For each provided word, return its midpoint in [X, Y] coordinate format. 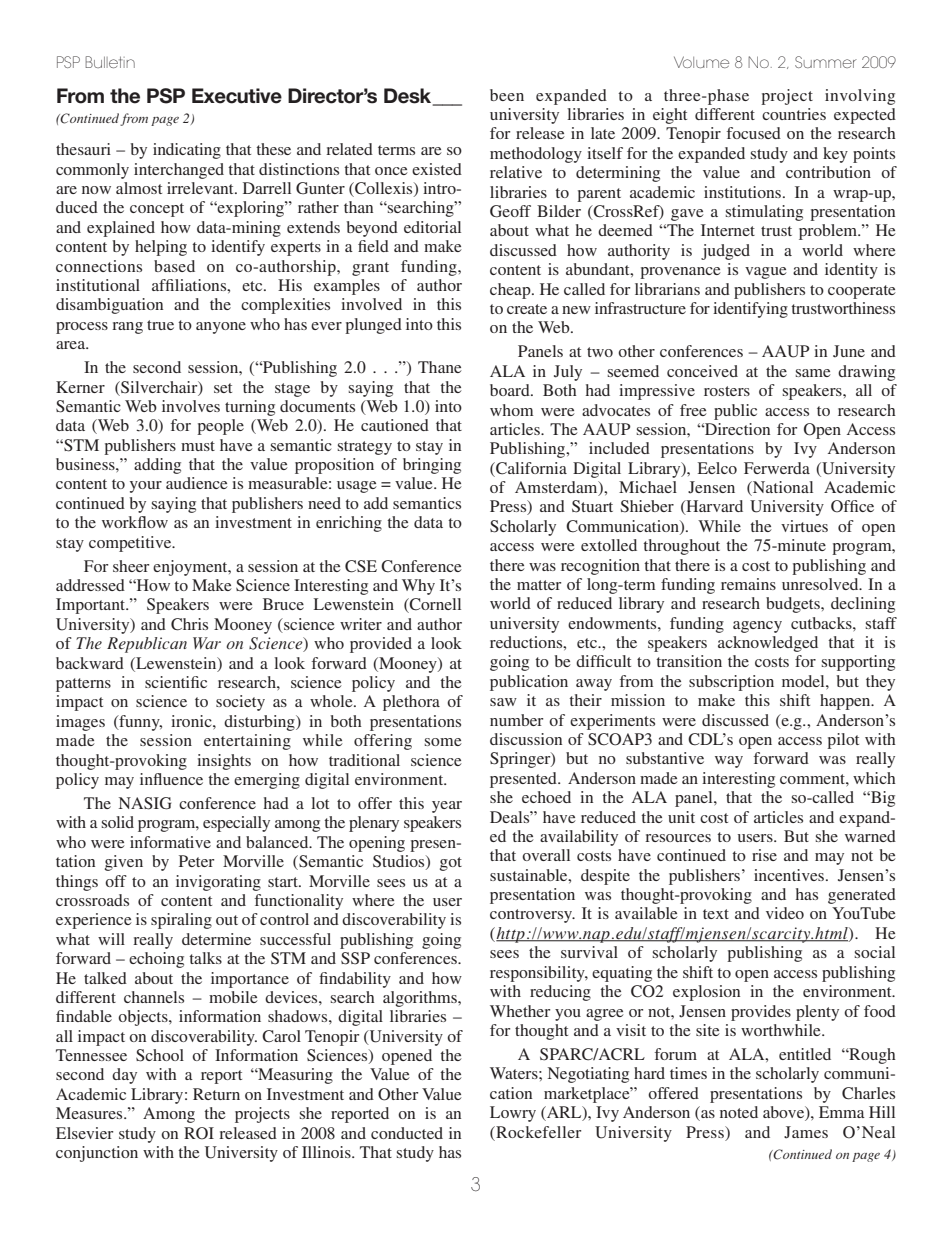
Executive [237, 96]
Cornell [434, 605]
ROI [199, 1133]
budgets [794, 605]
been [507, 95]
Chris [189, 624]
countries [794, 114]
